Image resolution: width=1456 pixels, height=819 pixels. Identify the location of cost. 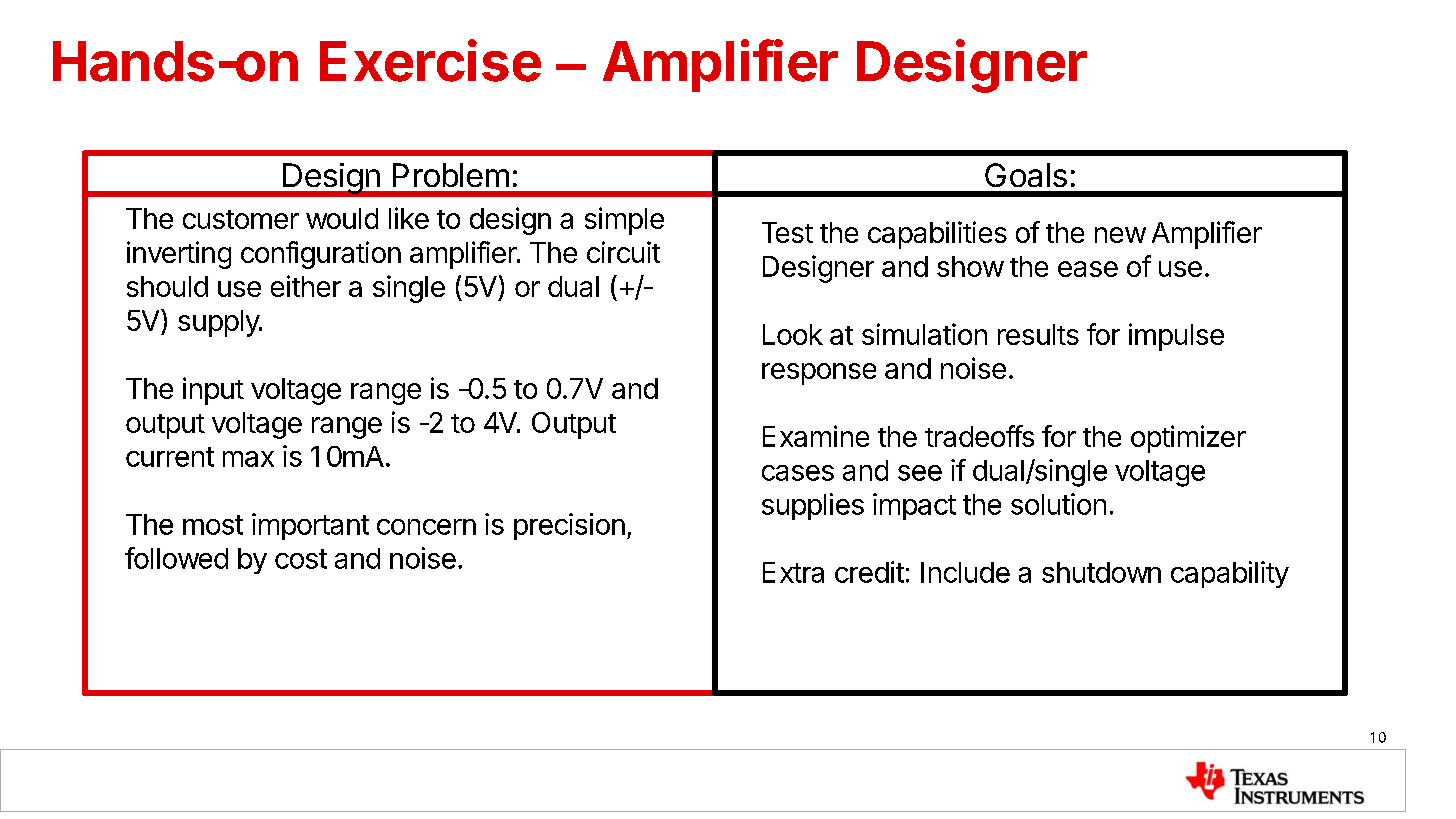
(301, 559).
